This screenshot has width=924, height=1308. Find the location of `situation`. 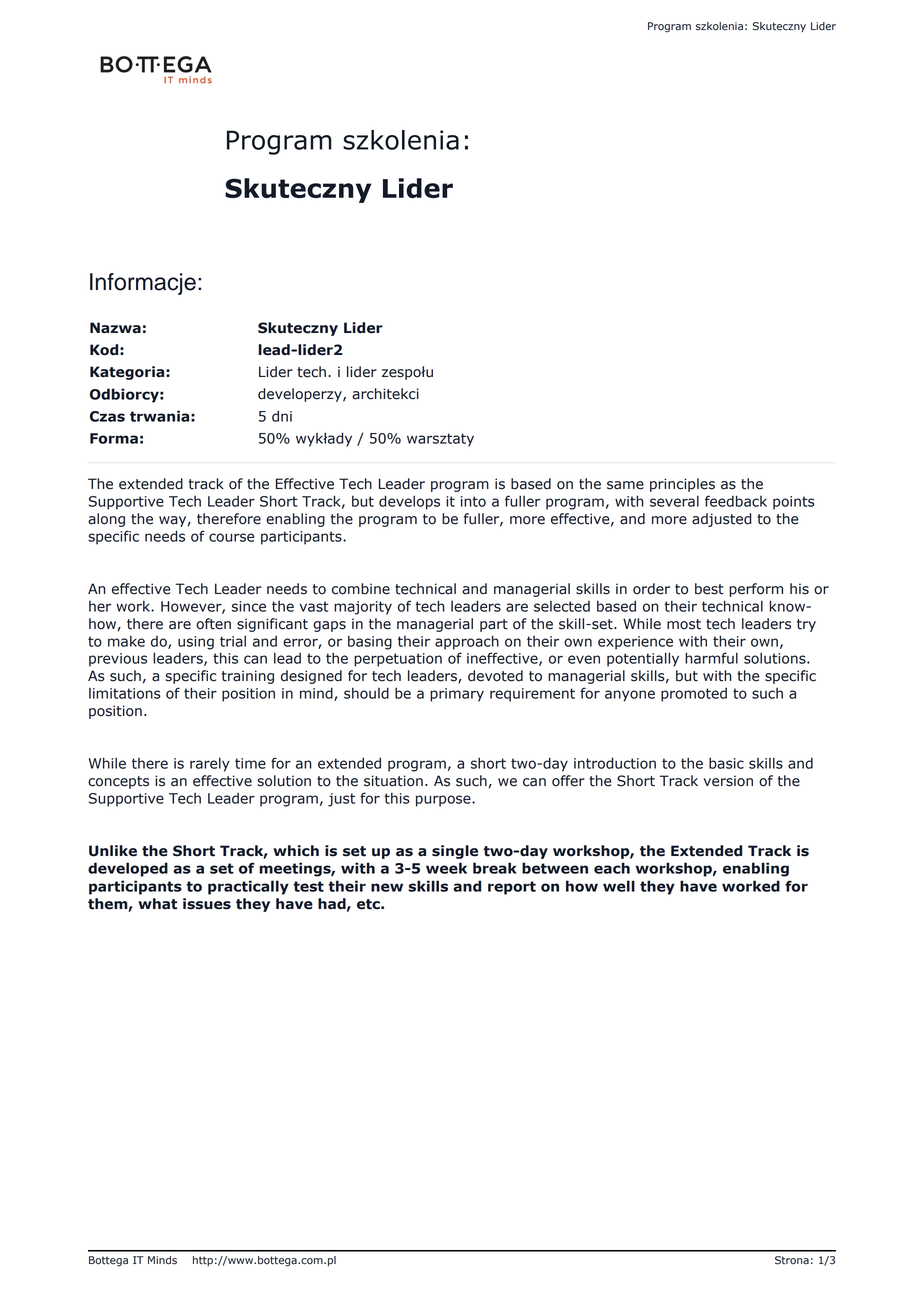

situation is located at coordinates (393, 781).
